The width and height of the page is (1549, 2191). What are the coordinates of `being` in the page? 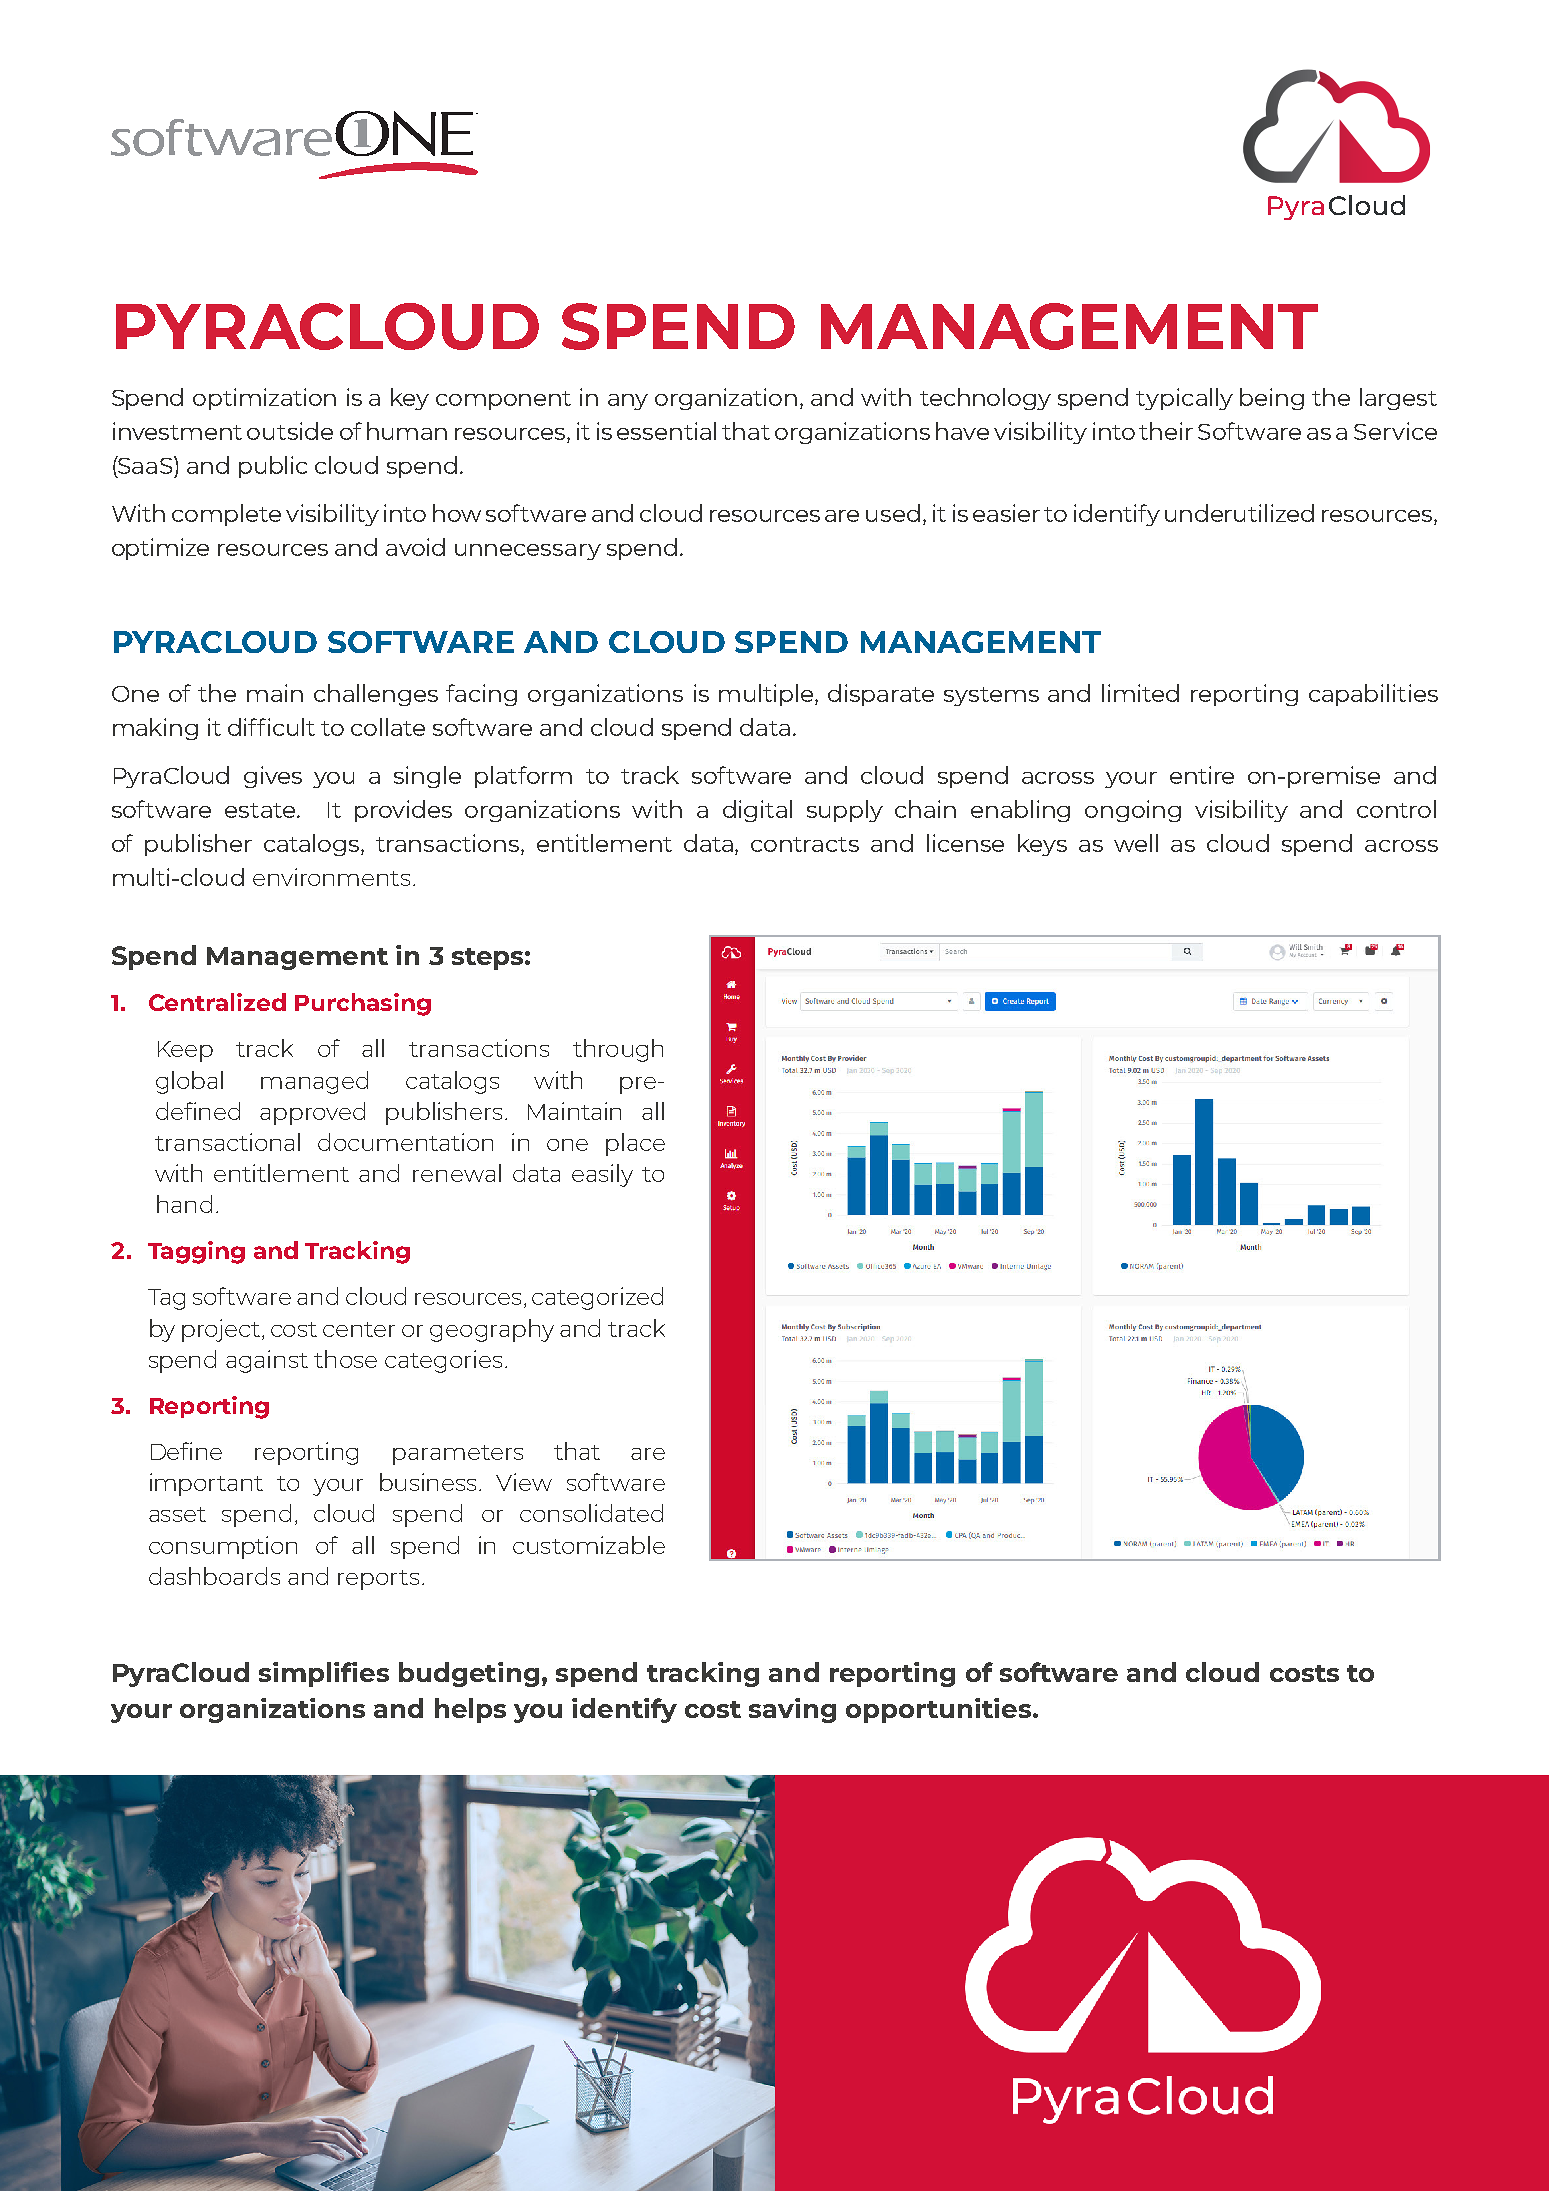 It's located at (1272, 399).
